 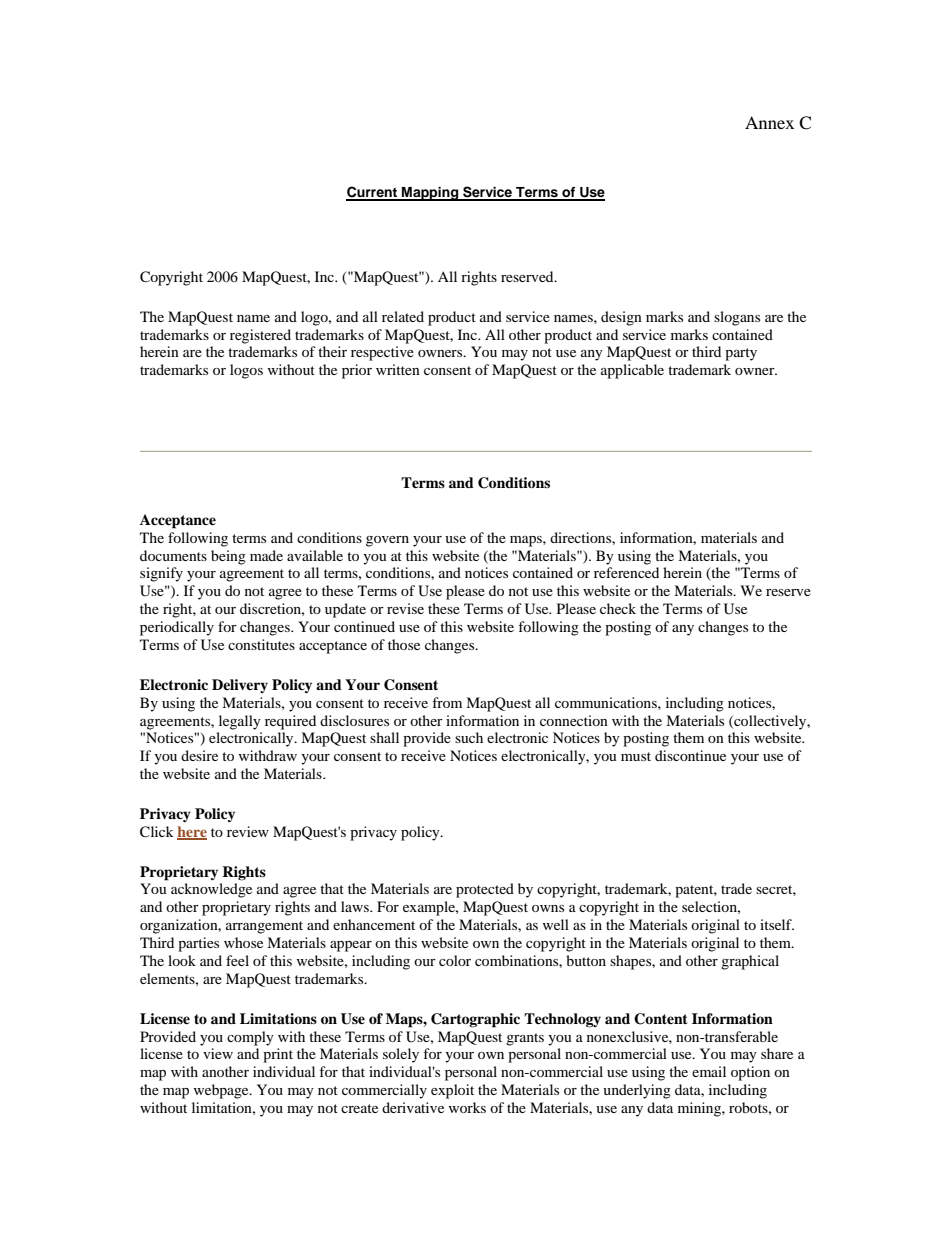 What do you see at coordinates (769, 122) in the page?
I see `Annex` at bounding box center [769, 122].
